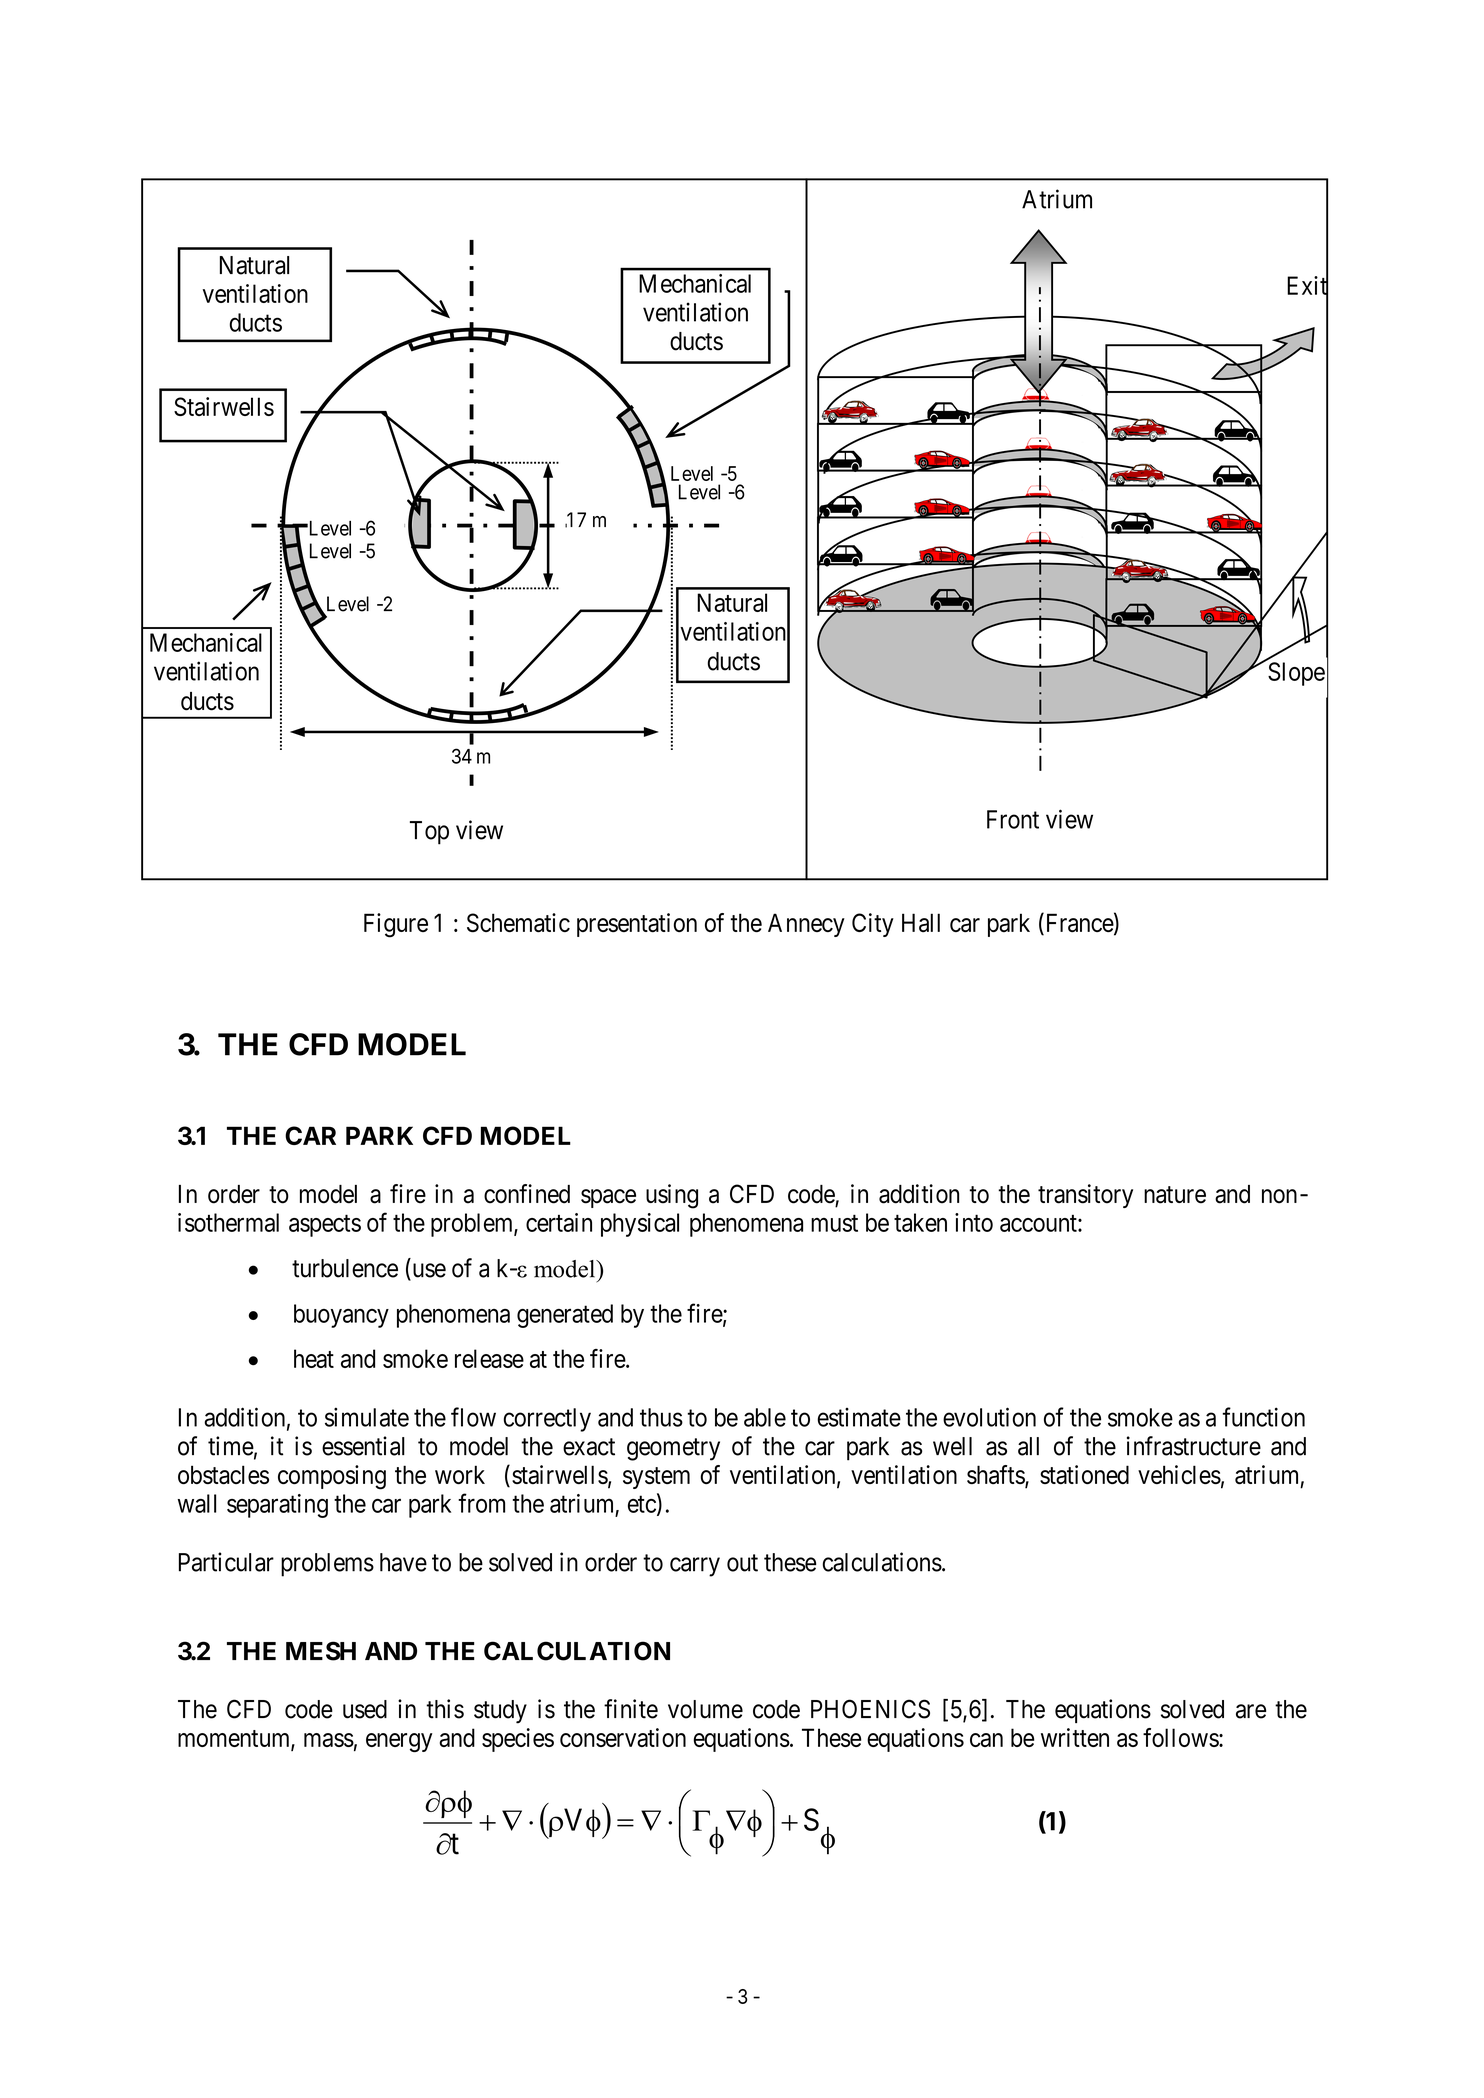 This screenshot has height=2098, width=1484. What do you see at coordinates (367, 1417) in the screenshot?
I see `simulate` at bounding box center [367, 1417].
